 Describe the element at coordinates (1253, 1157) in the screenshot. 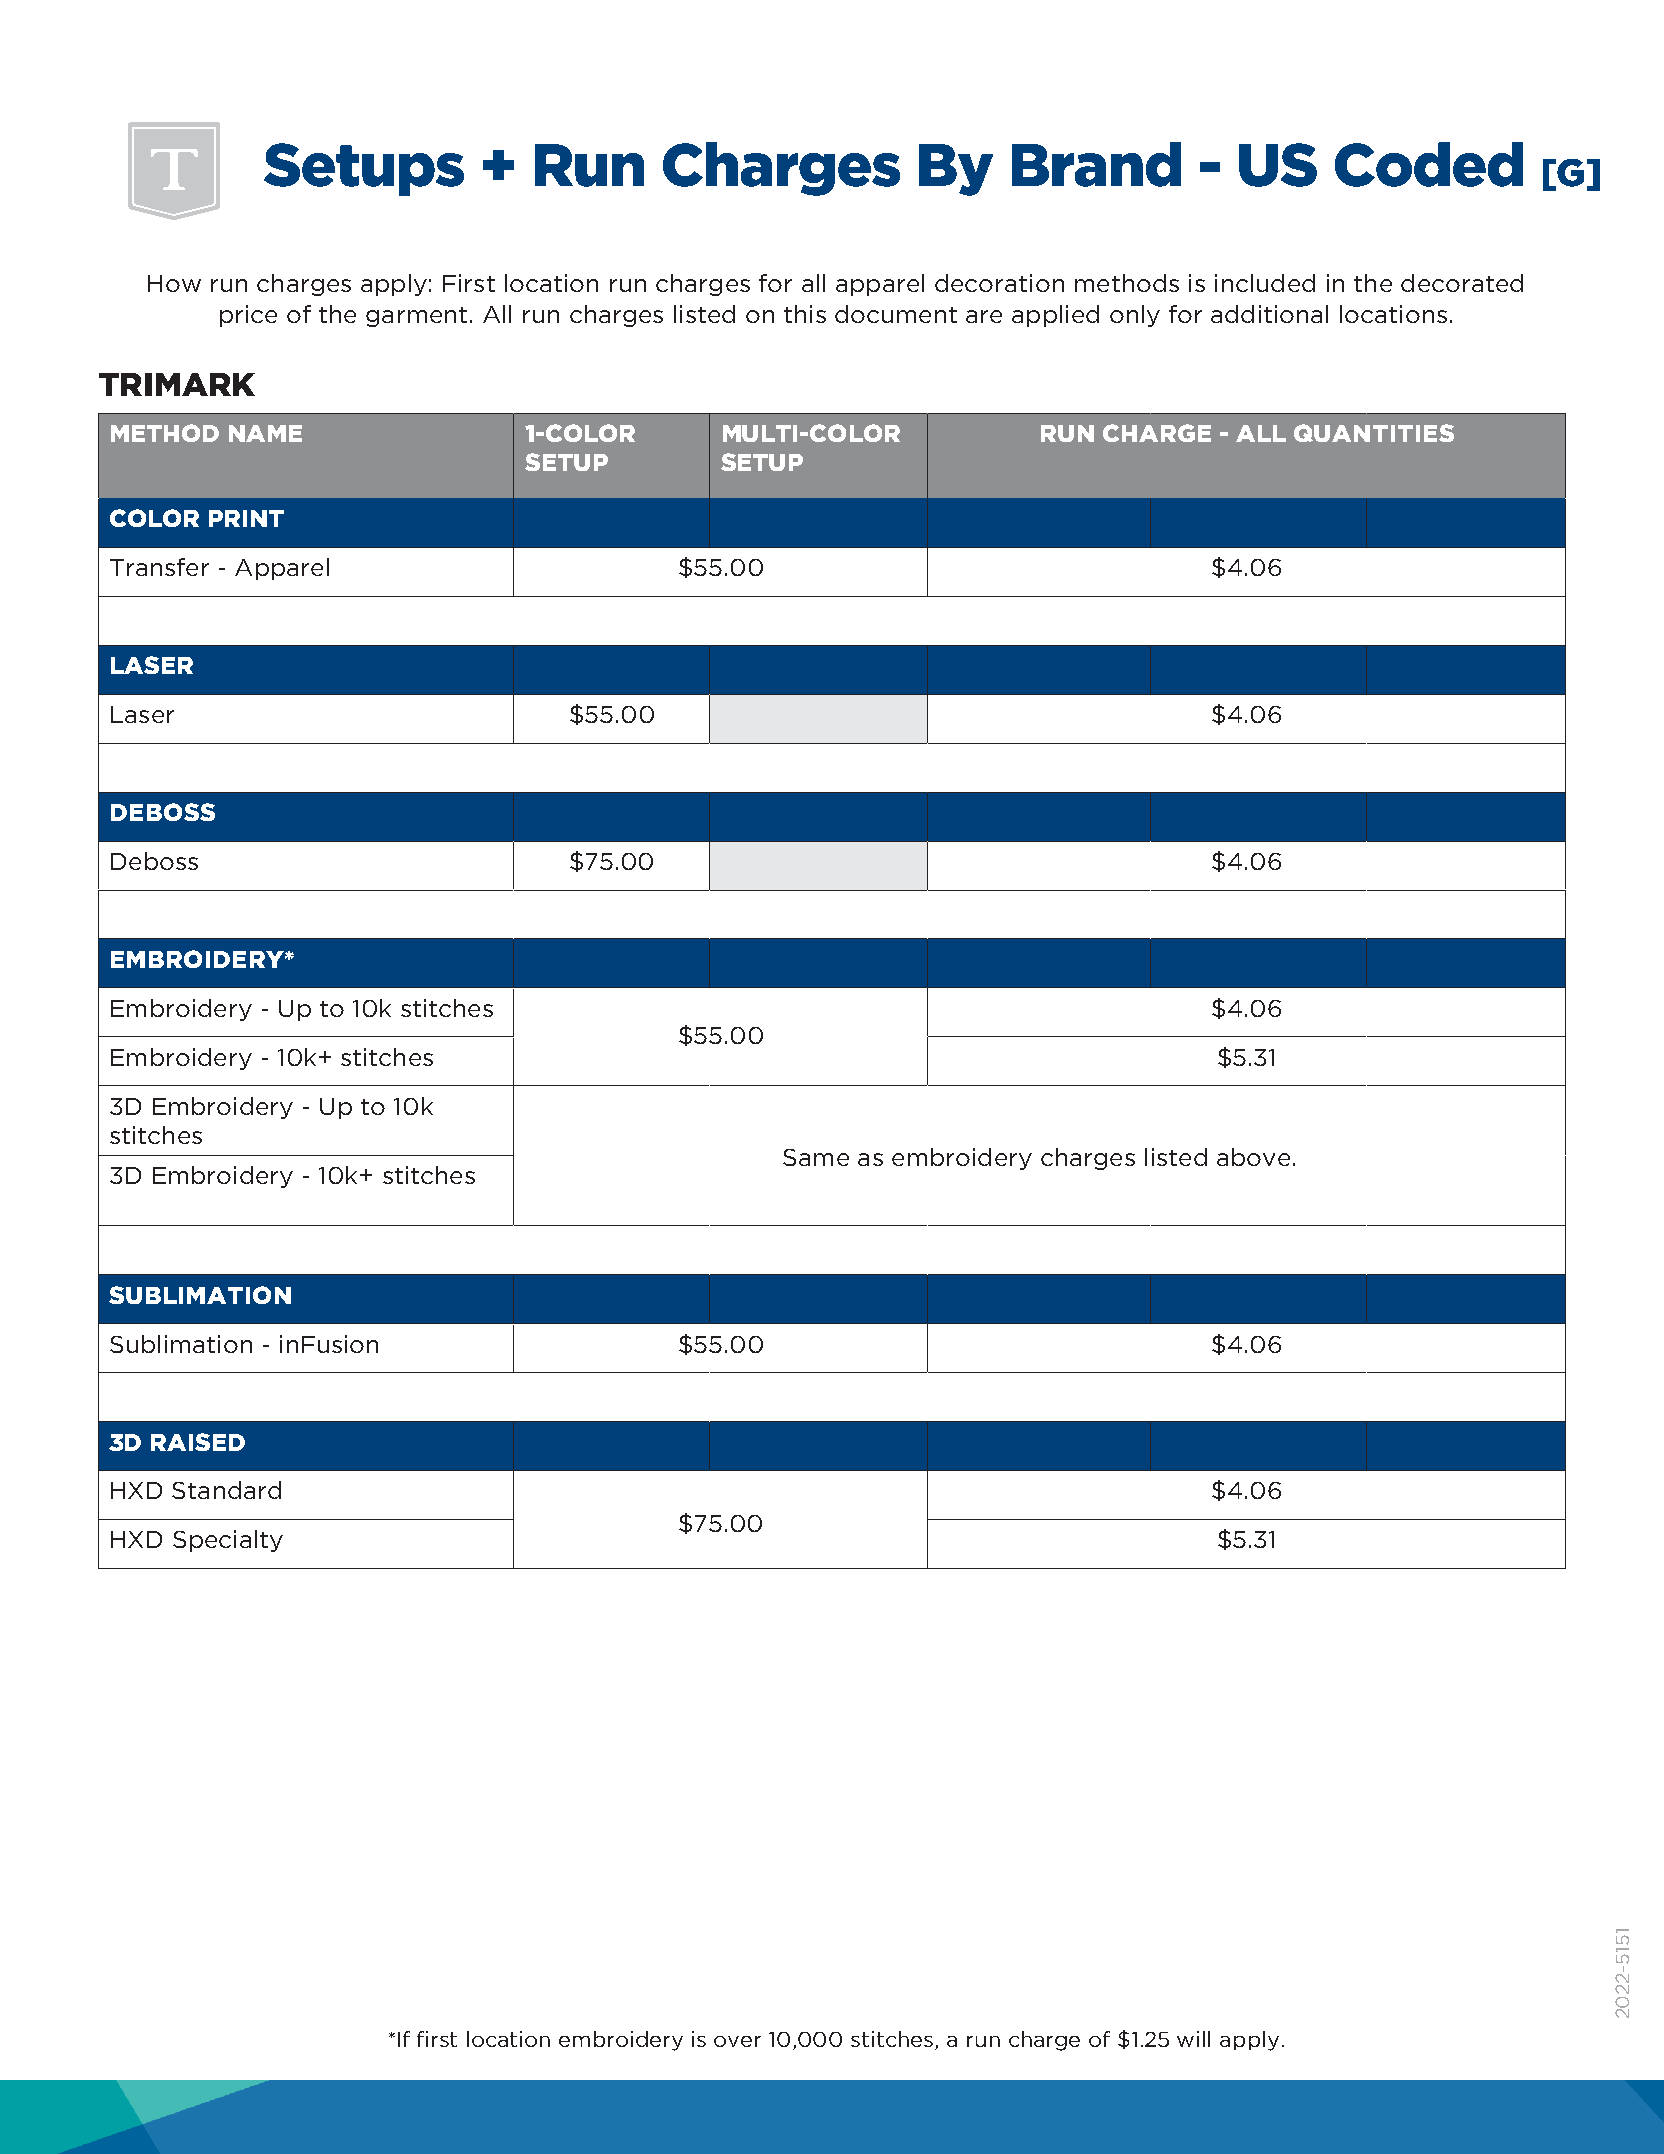

I see `above` at that location.
